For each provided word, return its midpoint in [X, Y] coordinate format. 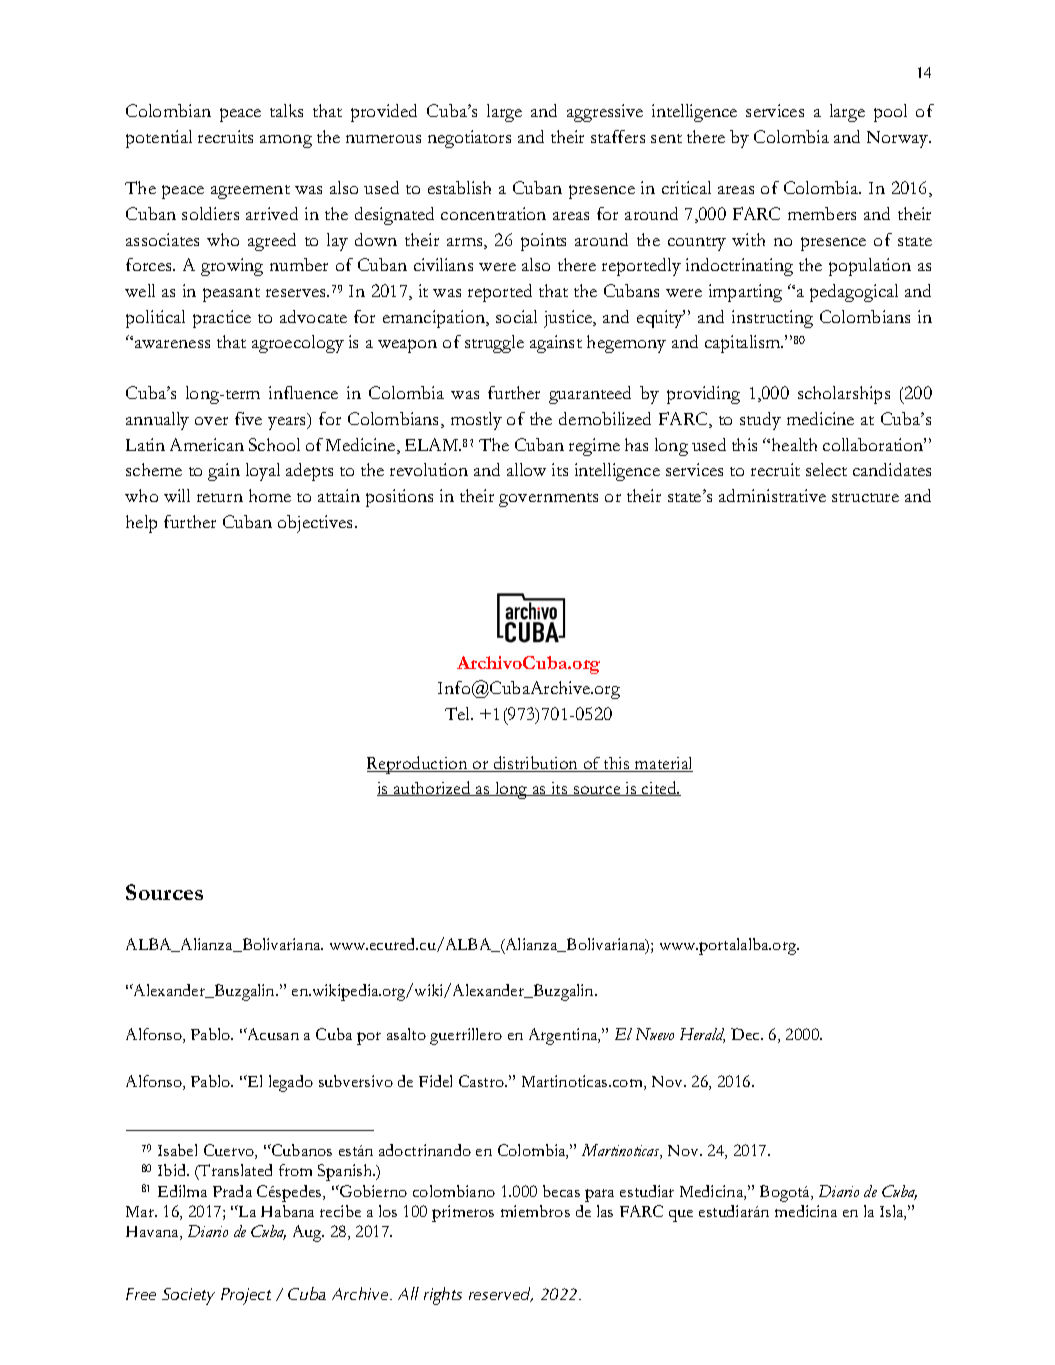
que [681, 1216]
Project [246, 1296]
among [286, 141]
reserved [501, 1294]
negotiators [469, 139]
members [822, 213]
